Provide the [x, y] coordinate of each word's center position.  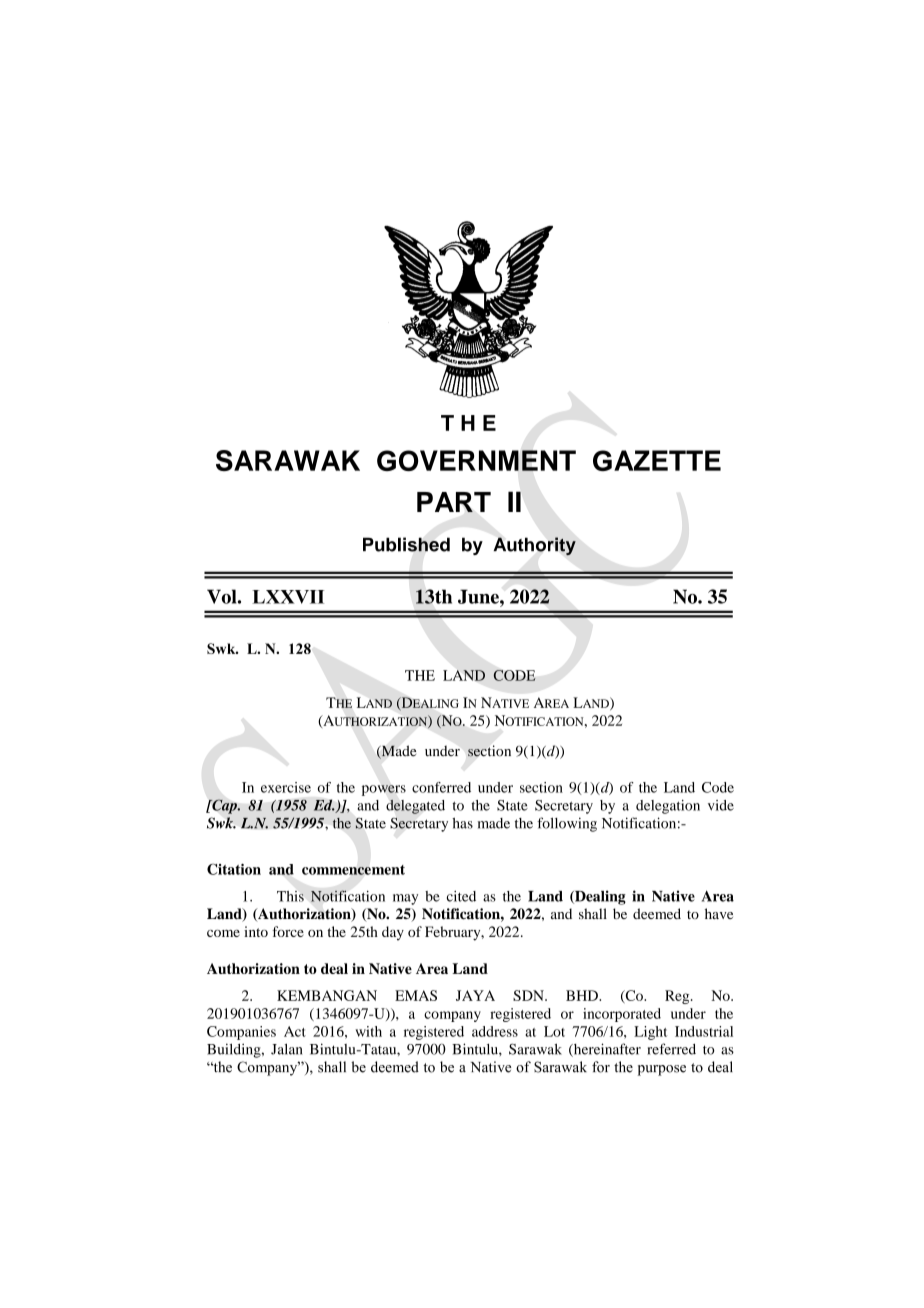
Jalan [287, 1049]
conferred [441, 787]
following [567, 824]
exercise [286, 787]
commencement [353, 870]
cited [461, 896]
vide [721, 805]
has [462, 823]
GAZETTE [657, 460]
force [288, 931]
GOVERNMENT [476, 460]
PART [454, 502]
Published [406, 544]
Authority [534, 546]
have [719, 913]
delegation [668, 807]
